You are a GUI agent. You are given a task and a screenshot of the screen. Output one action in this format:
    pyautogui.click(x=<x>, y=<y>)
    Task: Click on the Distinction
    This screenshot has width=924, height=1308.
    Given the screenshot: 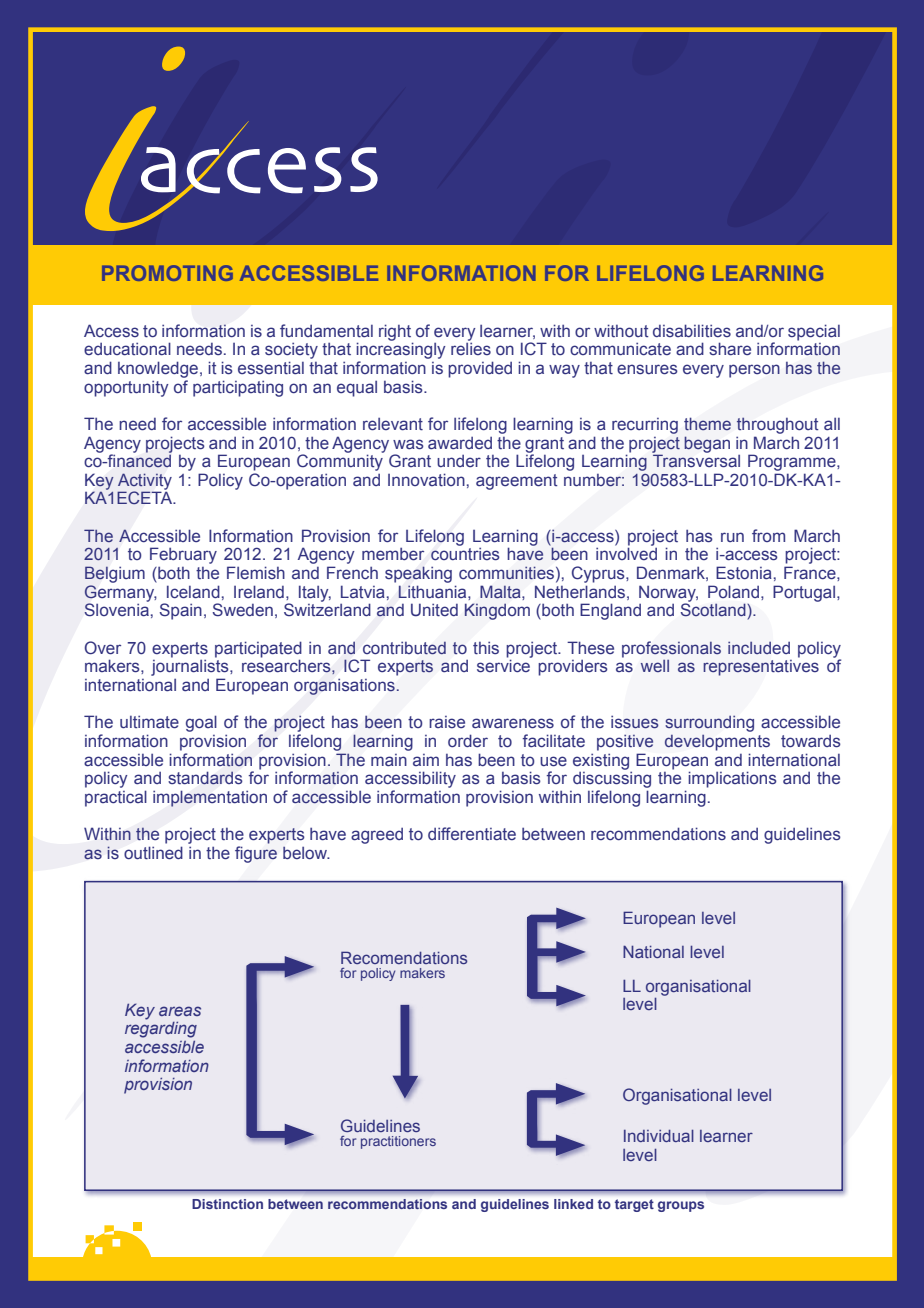 What is the action you would take?
    pyautogui.click(x=227, y=1204)
